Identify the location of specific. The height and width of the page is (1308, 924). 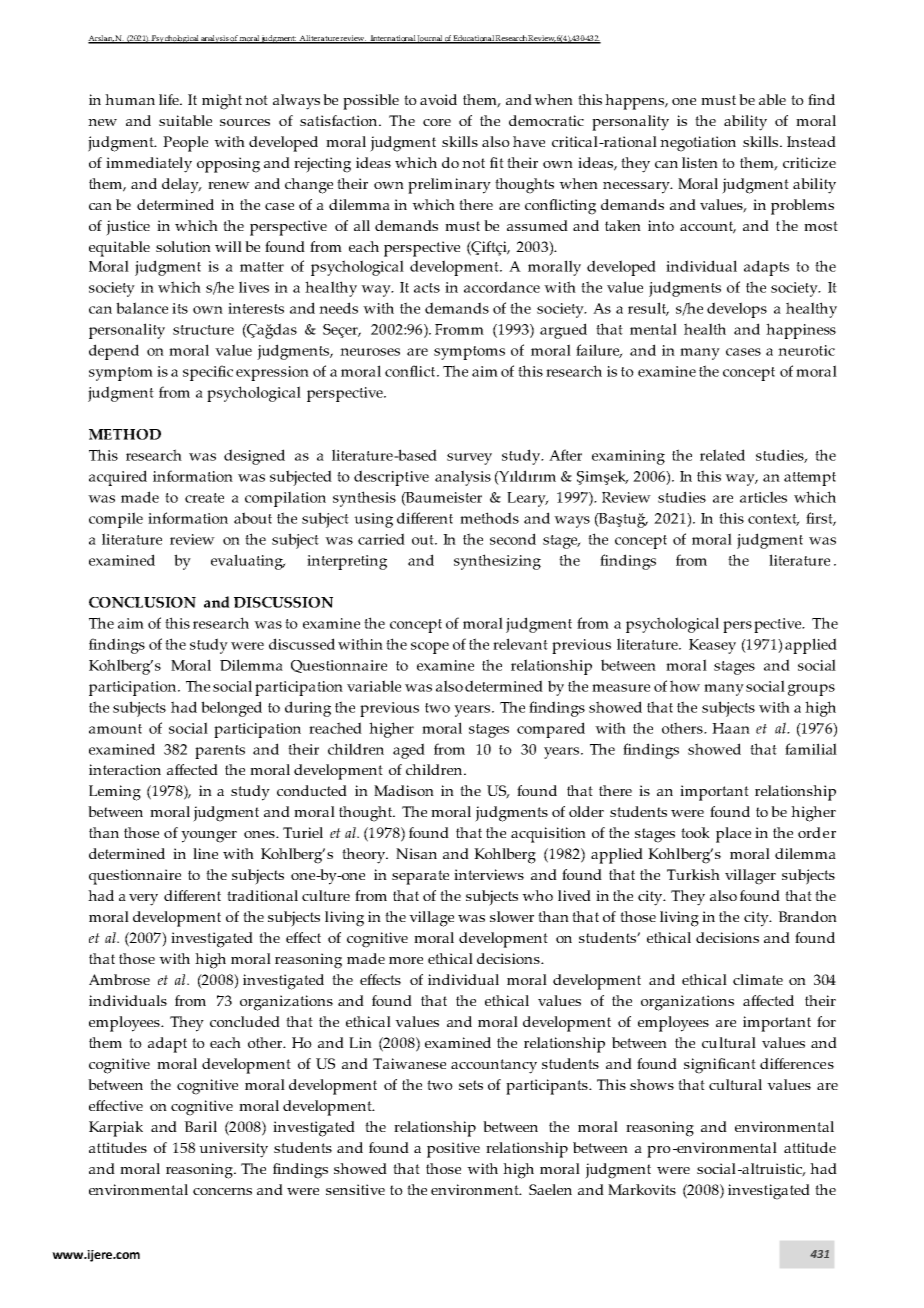
(208, 373).
